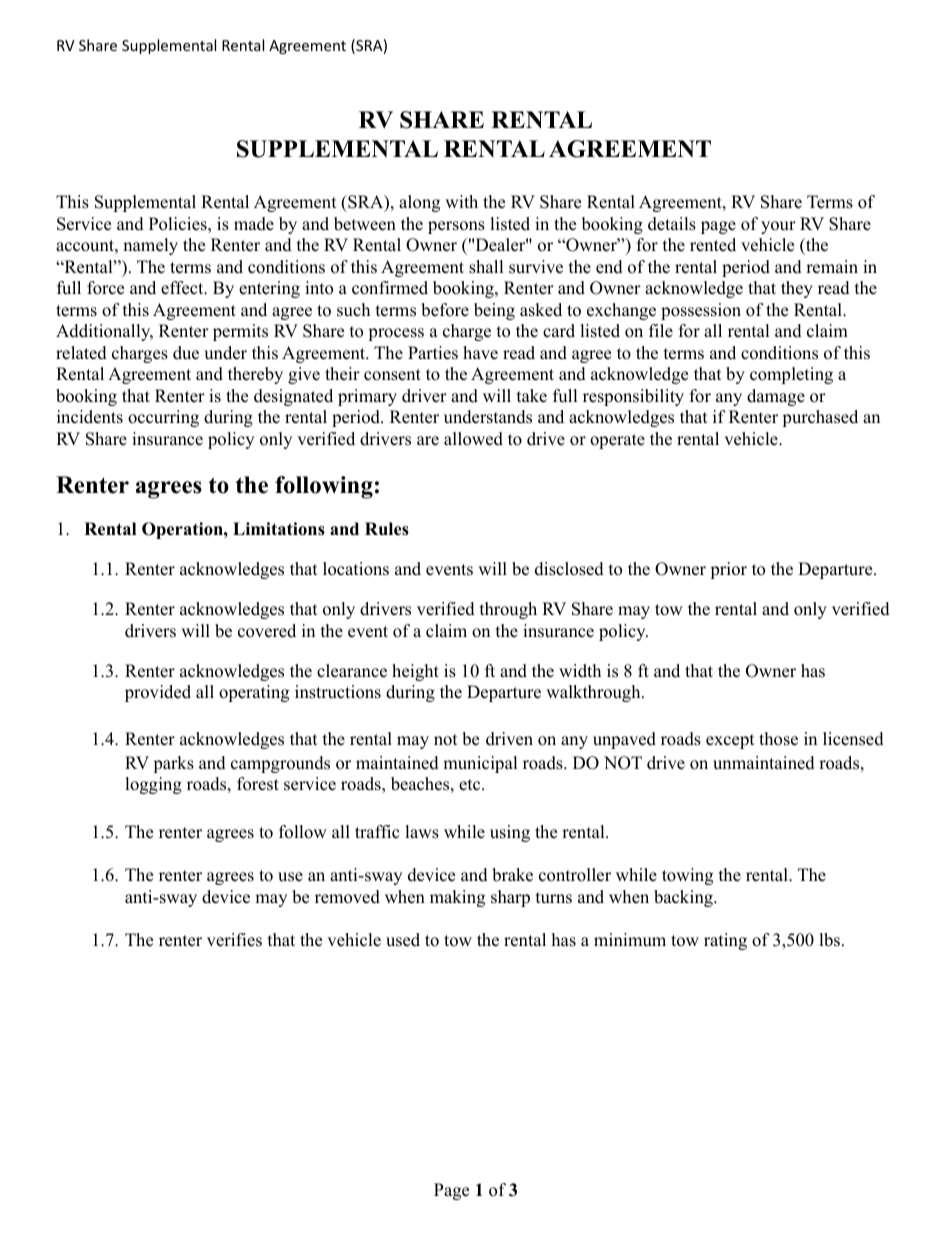 The image size is (952, 1233). I want to click on verifies, so click(234, 940).
